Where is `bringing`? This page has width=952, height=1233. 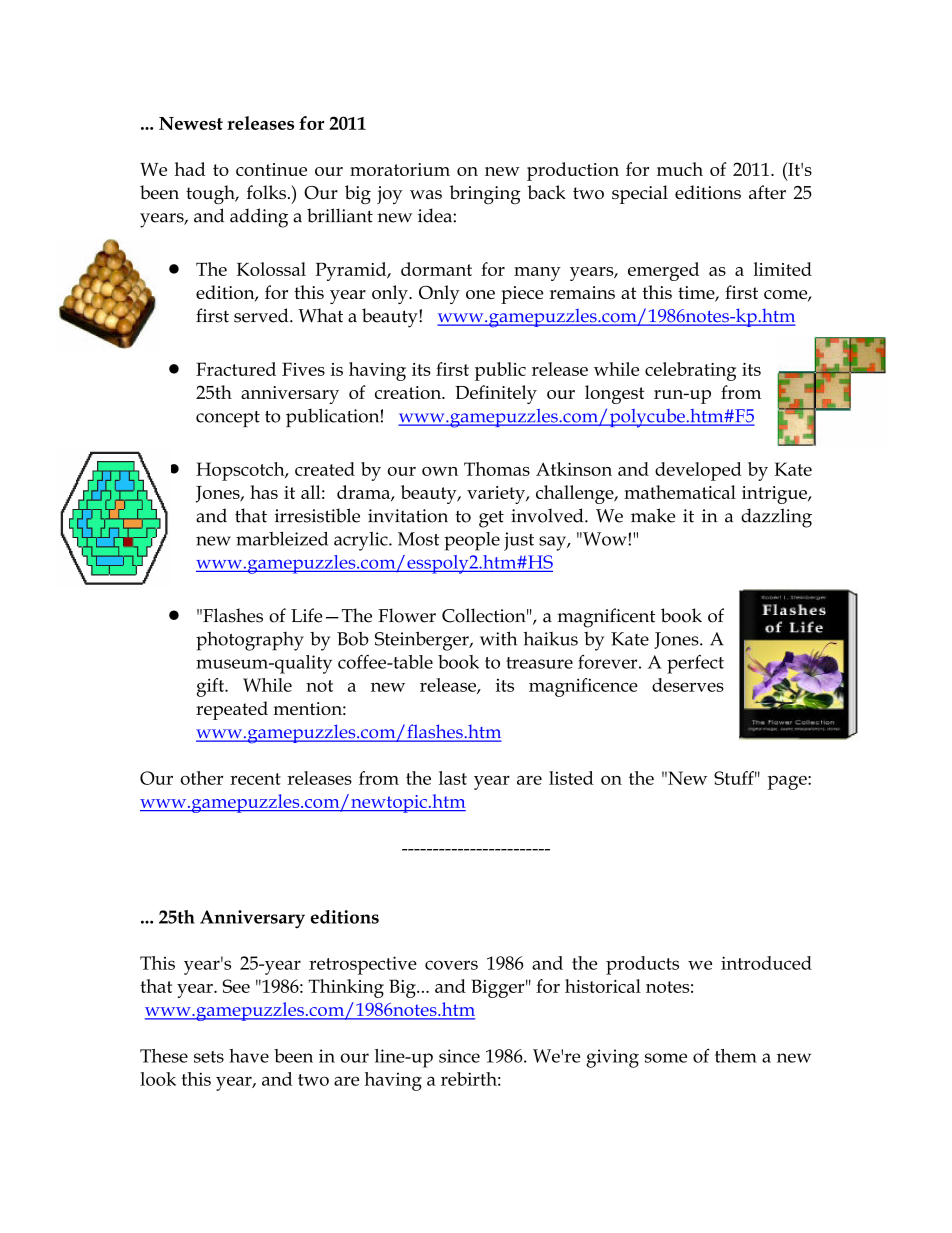
bringing is located at coordinates (485, 195).
